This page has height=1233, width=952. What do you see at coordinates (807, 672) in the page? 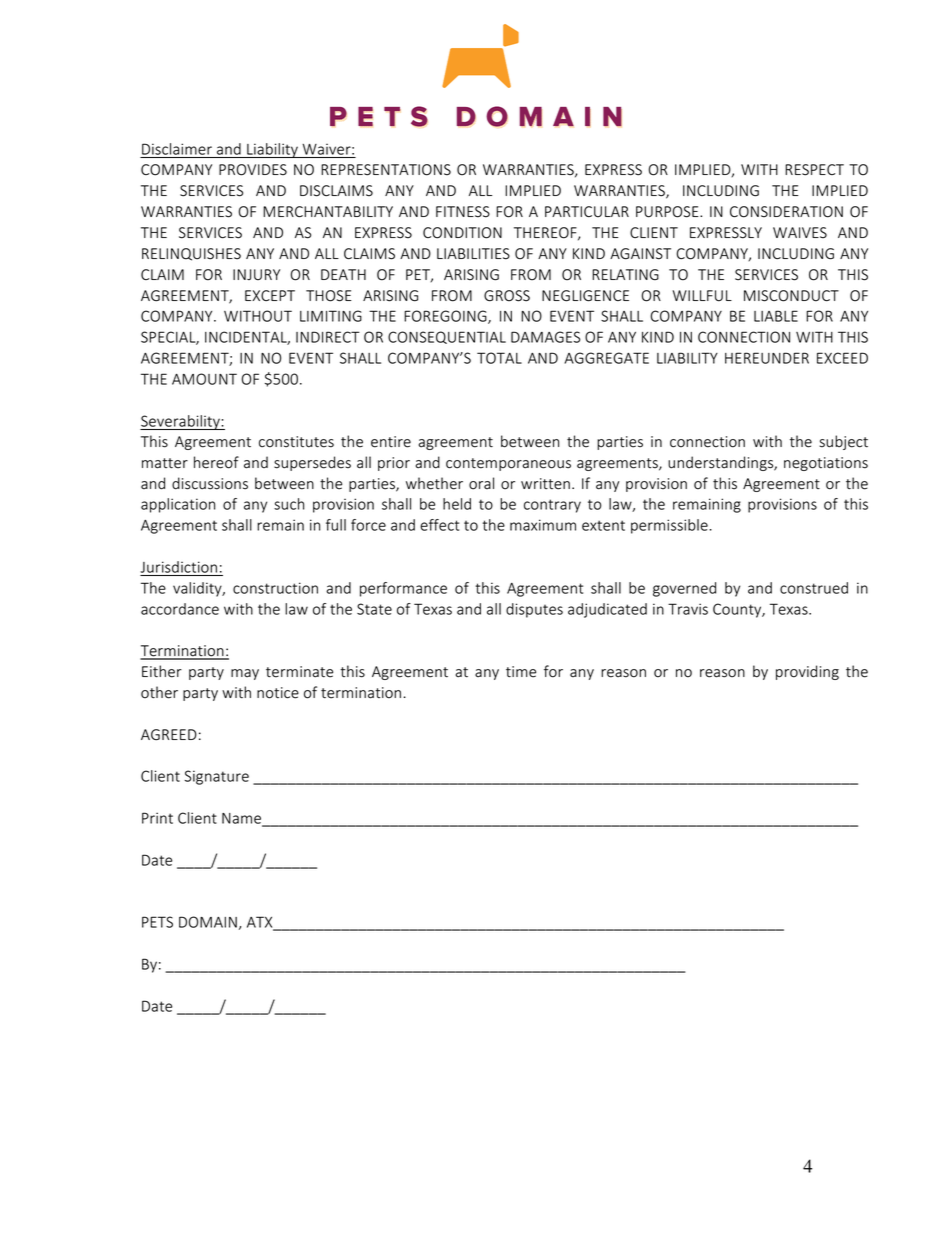
I see `providing` at bounding box center [807, 672].
